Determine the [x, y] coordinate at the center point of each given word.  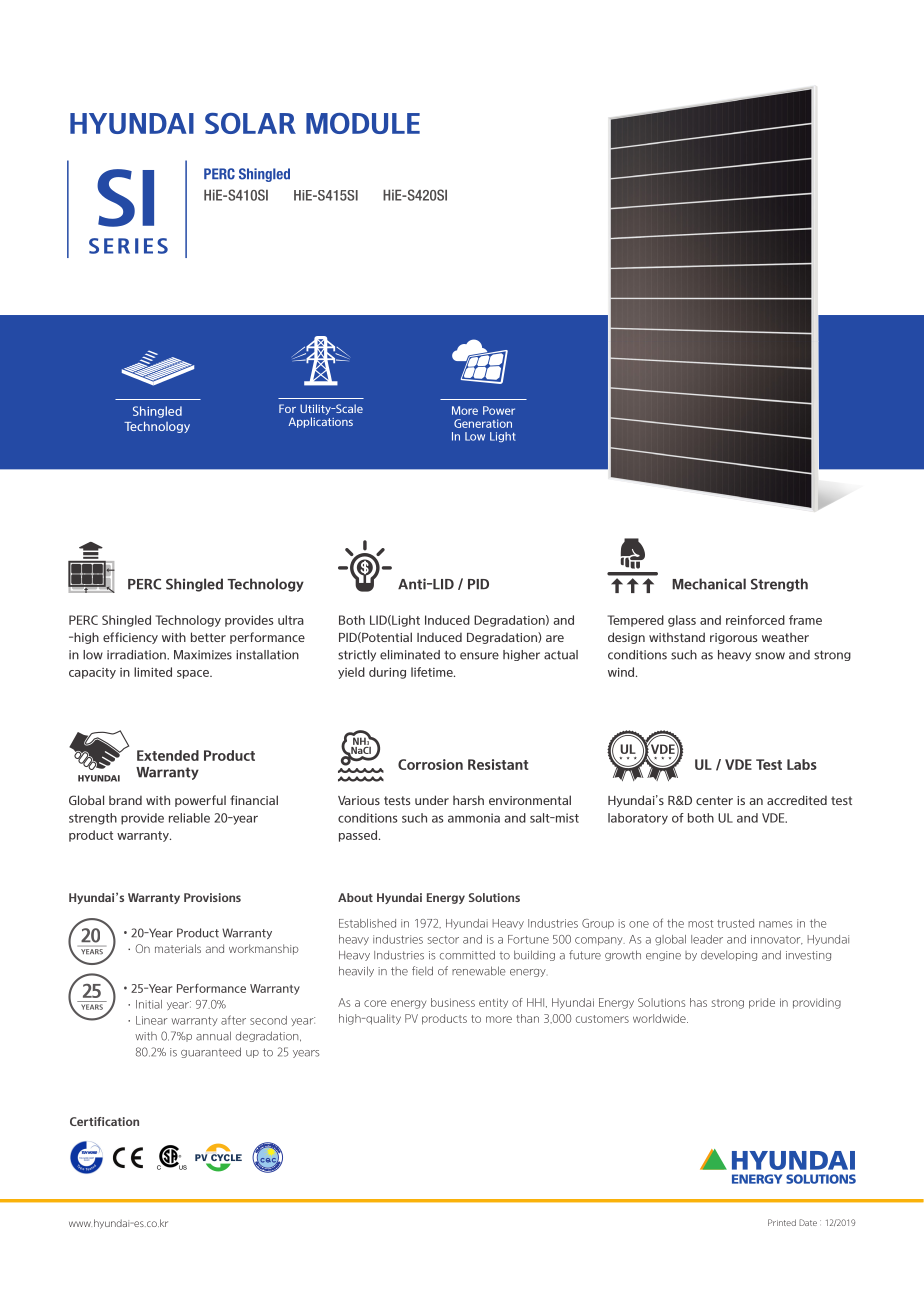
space [194, 674]
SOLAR [250, 123]
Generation [483, 423]
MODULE [363, 123]
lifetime [433, 672]
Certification [104, 1121]
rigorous [733, 638]
